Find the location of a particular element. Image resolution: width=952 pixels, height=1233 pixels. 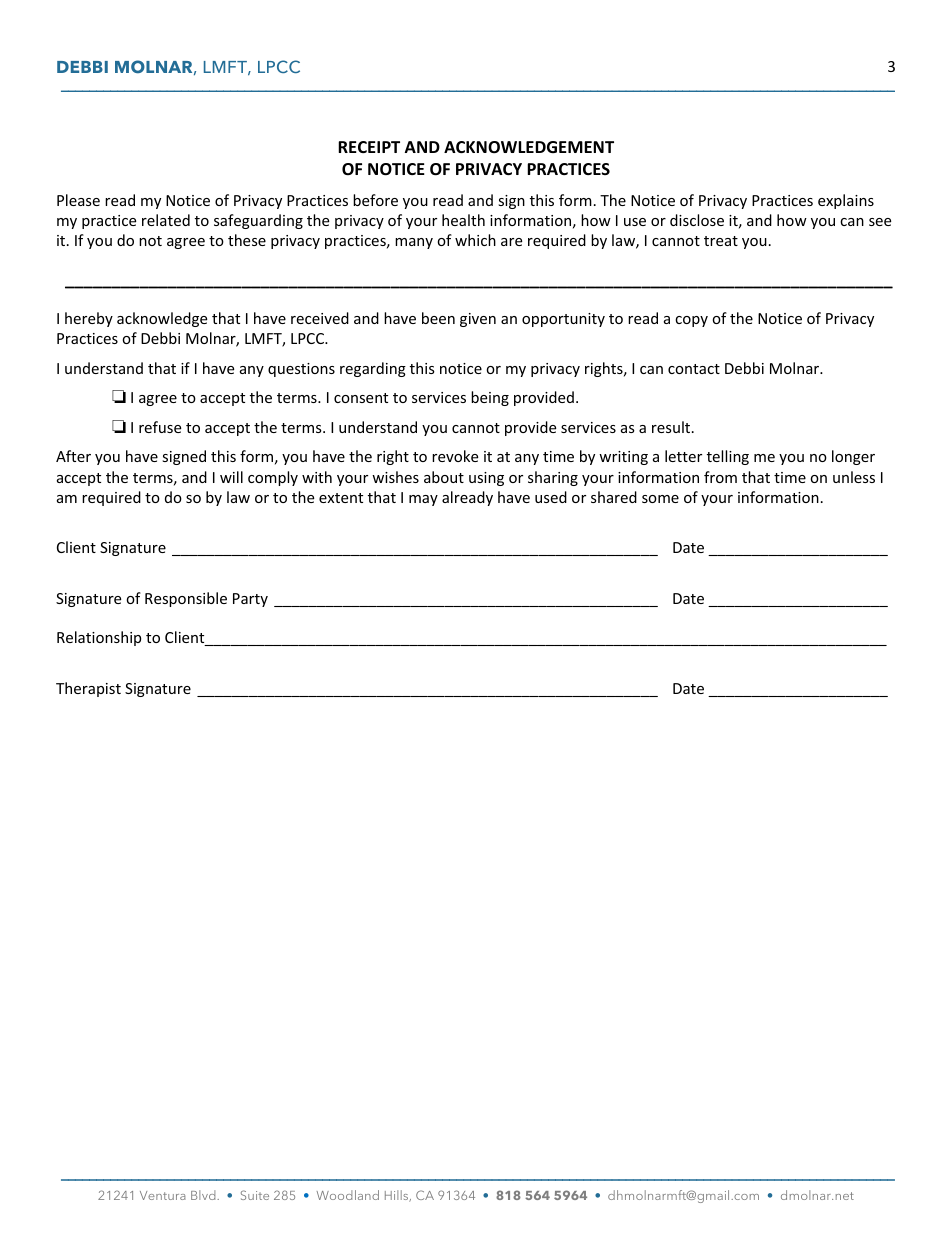

some is located at coordinates (660, 499).
